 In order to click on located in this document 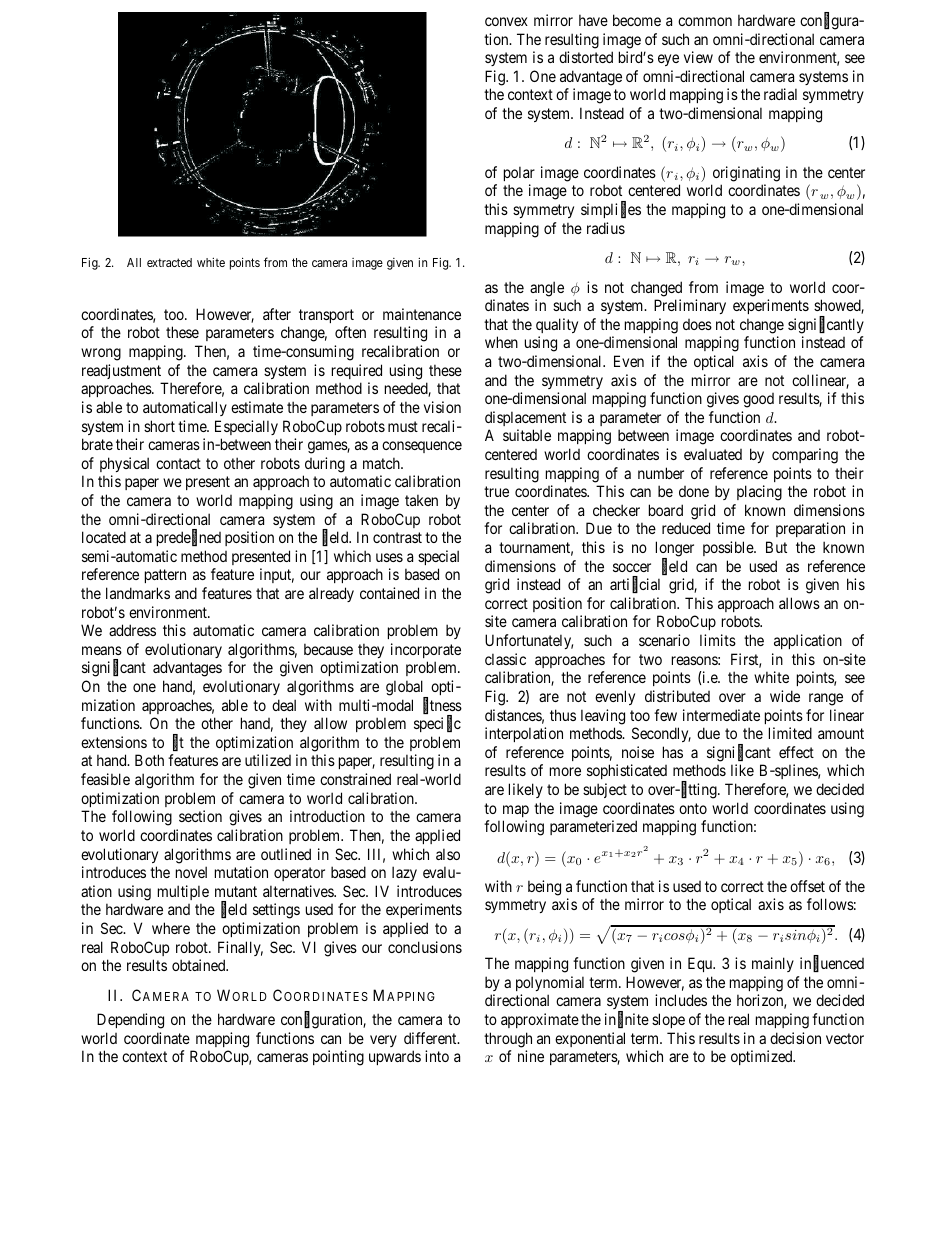, I will do `click(104, 537)`.
